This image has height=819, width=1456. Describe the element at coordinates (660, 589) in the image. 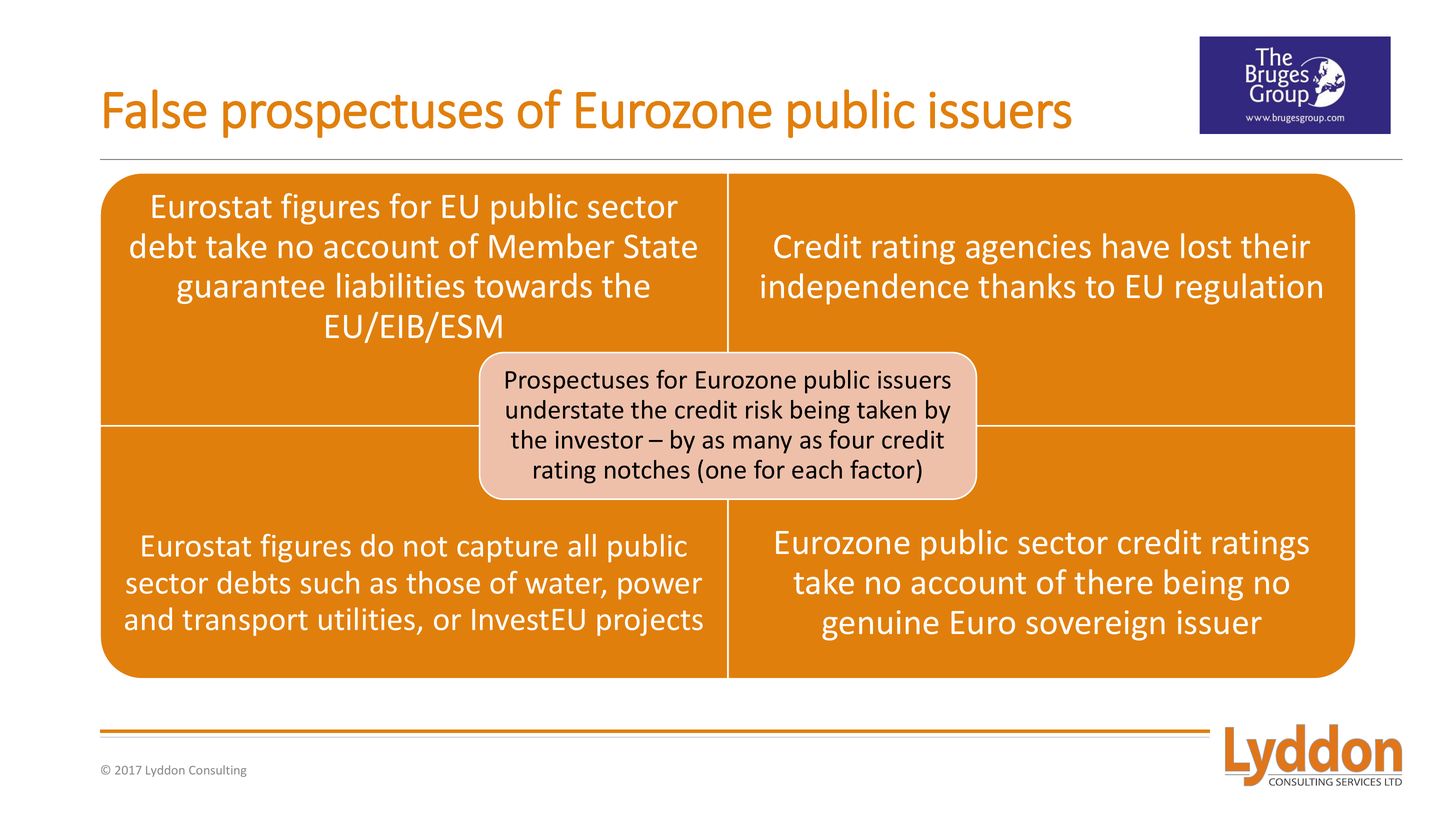

I see `power` at that location.
